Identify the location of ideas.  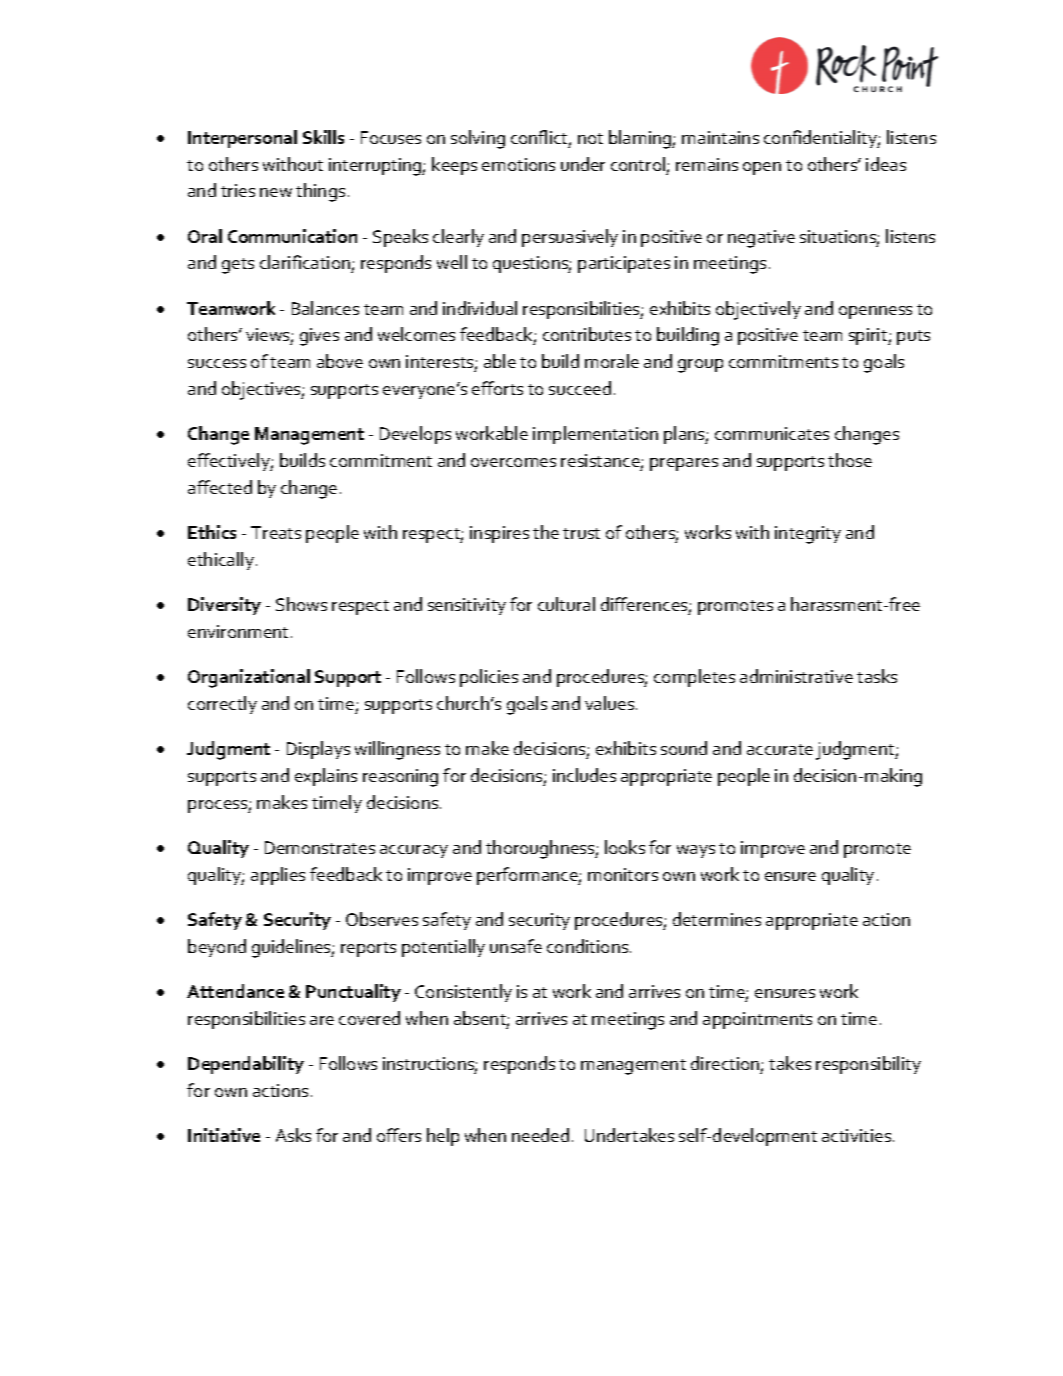
(886, 164).
